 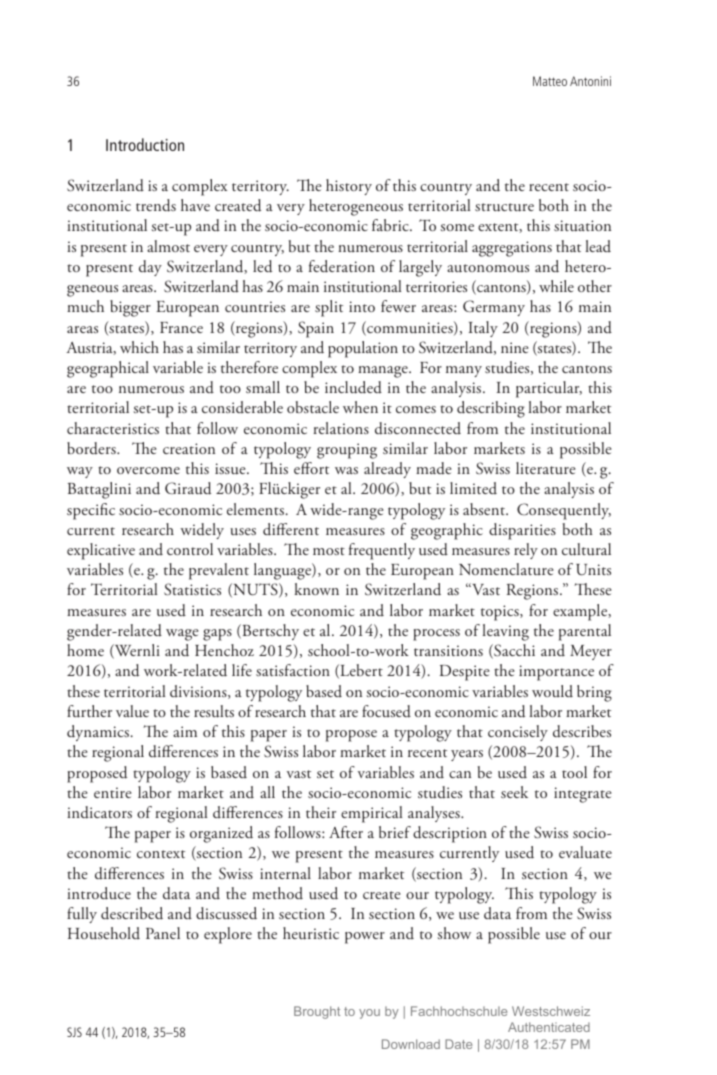 What do you see at coordinates (349, 187) in the screenshot?
I see `history` at bounding box center [349, 187].
